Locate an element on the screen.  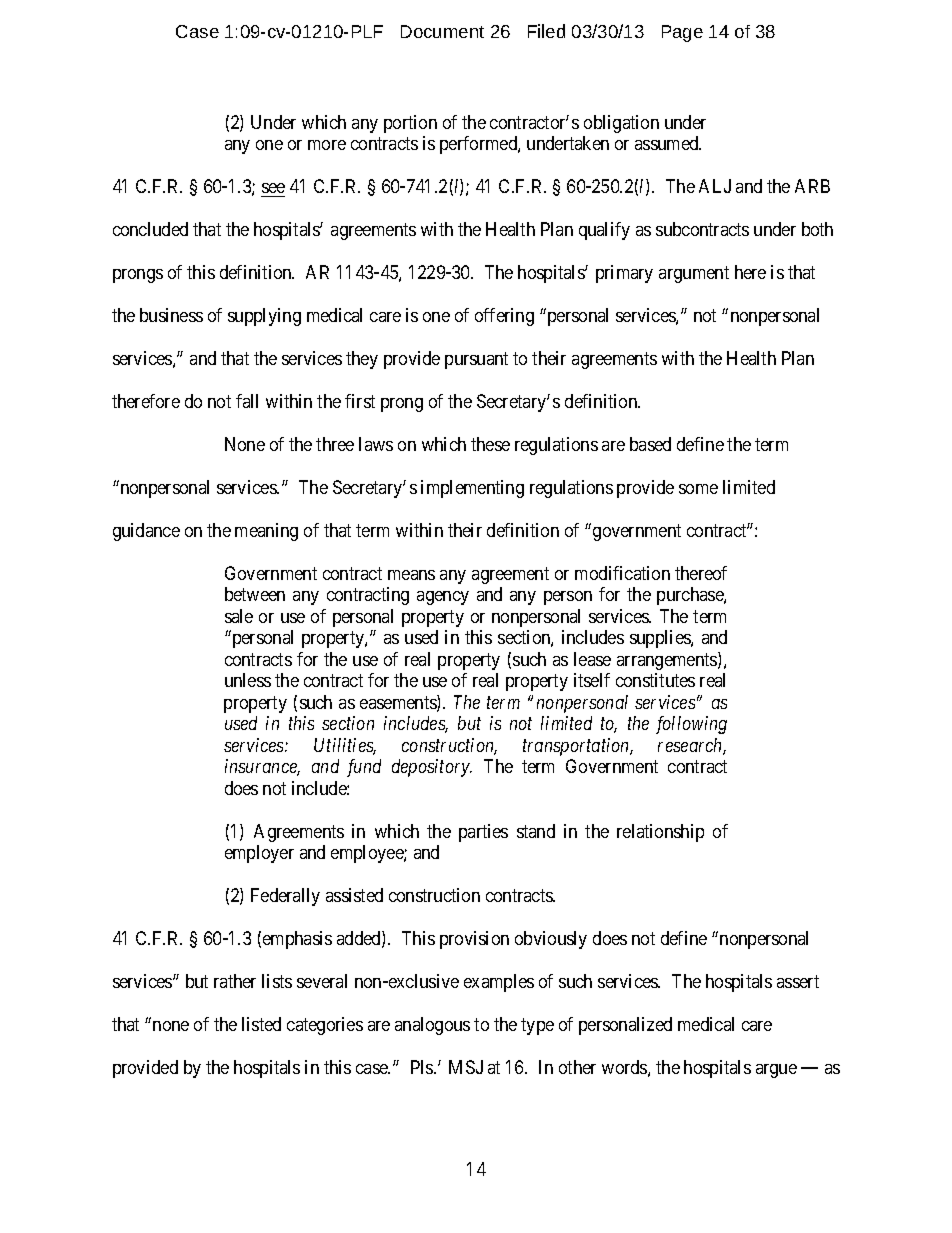
Page is located at coordinates (682, 33).
